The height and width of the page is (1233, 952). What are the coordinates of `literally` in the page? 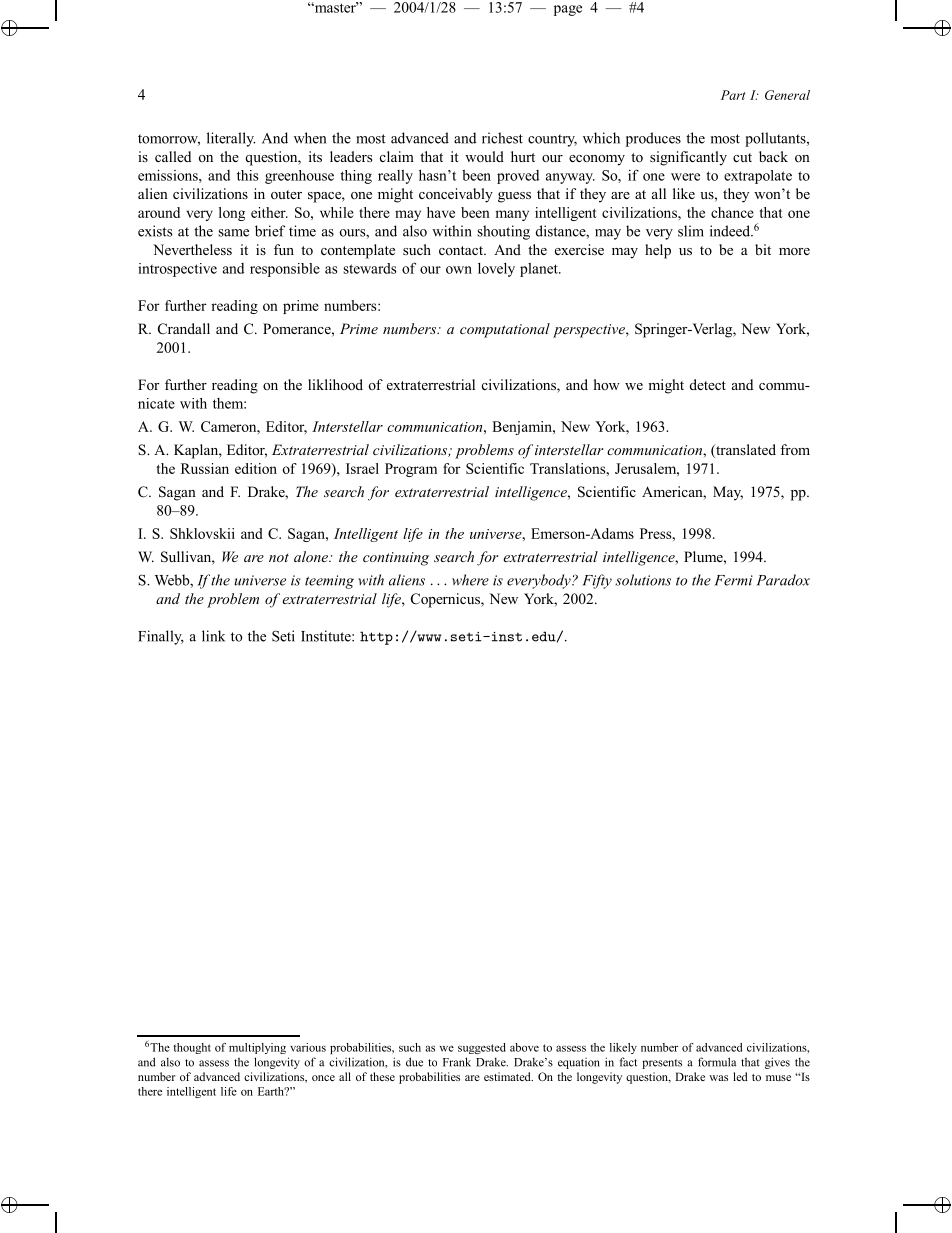 It's located at (231, 139).
